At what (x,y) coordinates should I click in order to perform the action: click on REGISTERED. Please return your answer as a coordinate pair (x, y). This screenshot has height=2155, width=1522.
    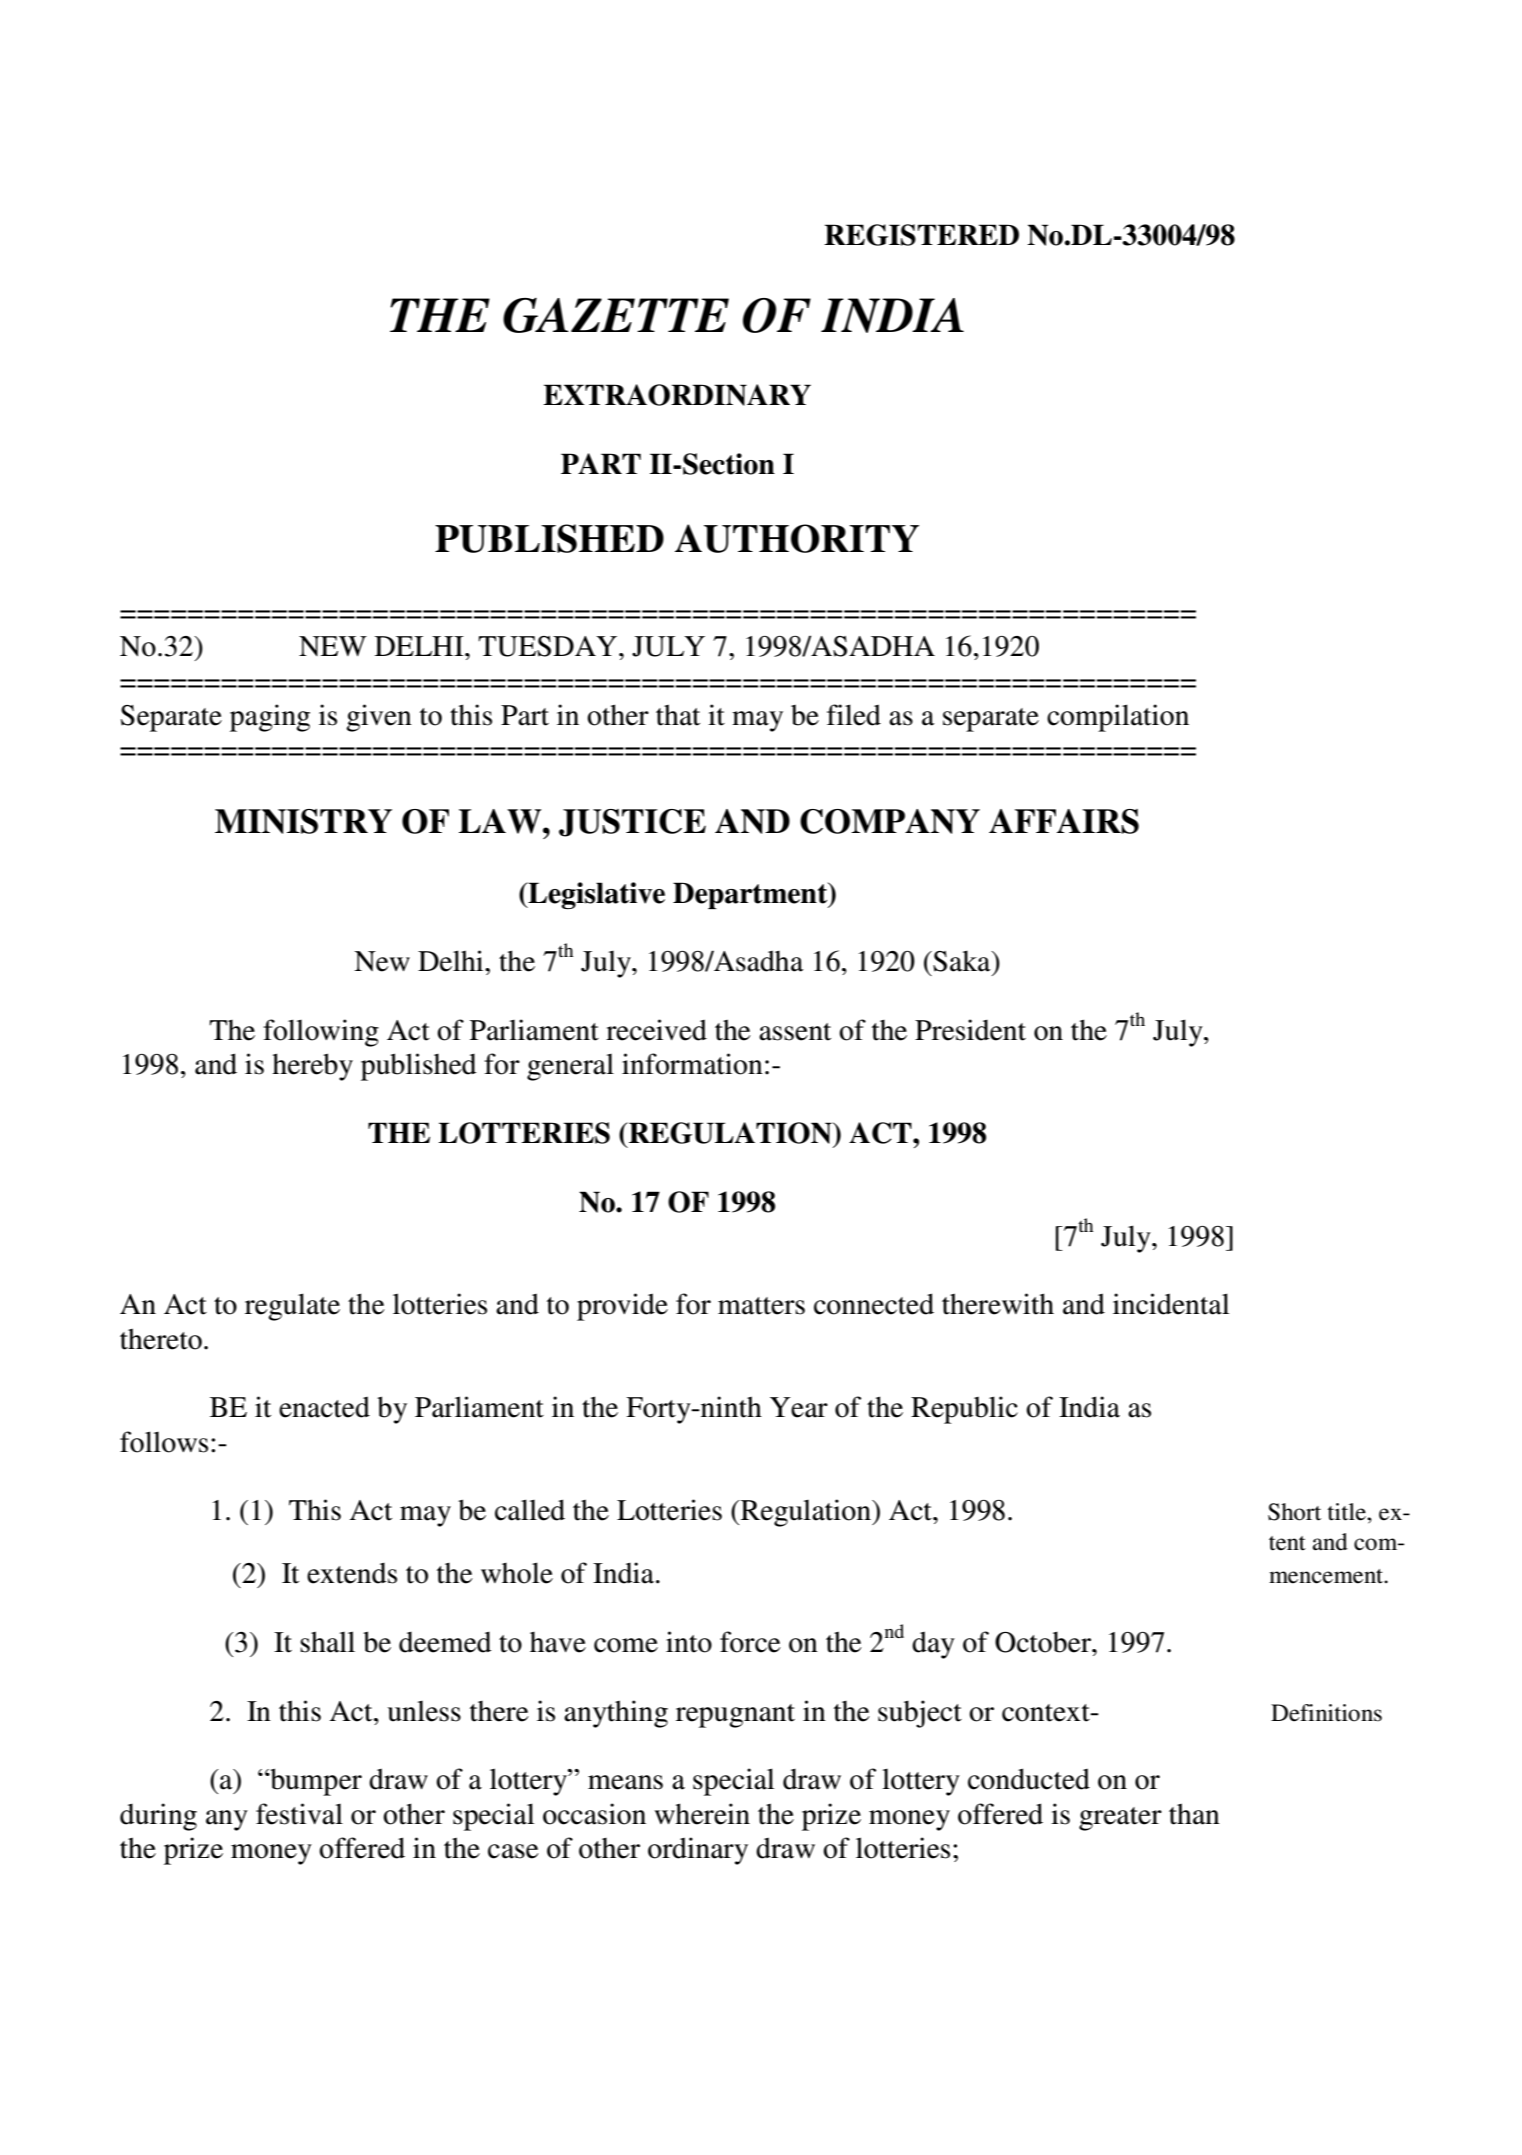
    Looking at the image, I should click on (921, 235).
